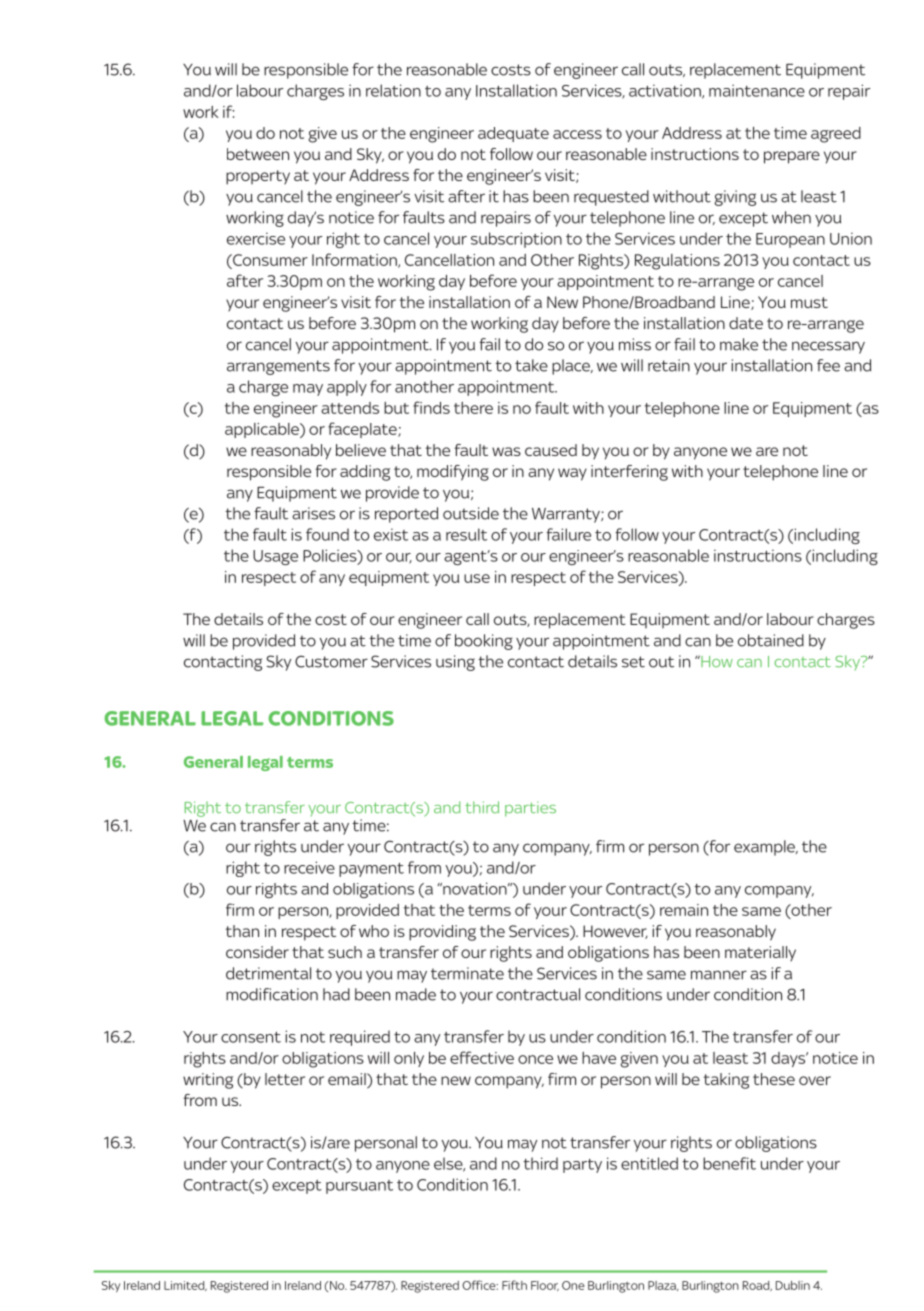 This page has width=924, height=1311. I want to click on receive, so click(309, 867).
